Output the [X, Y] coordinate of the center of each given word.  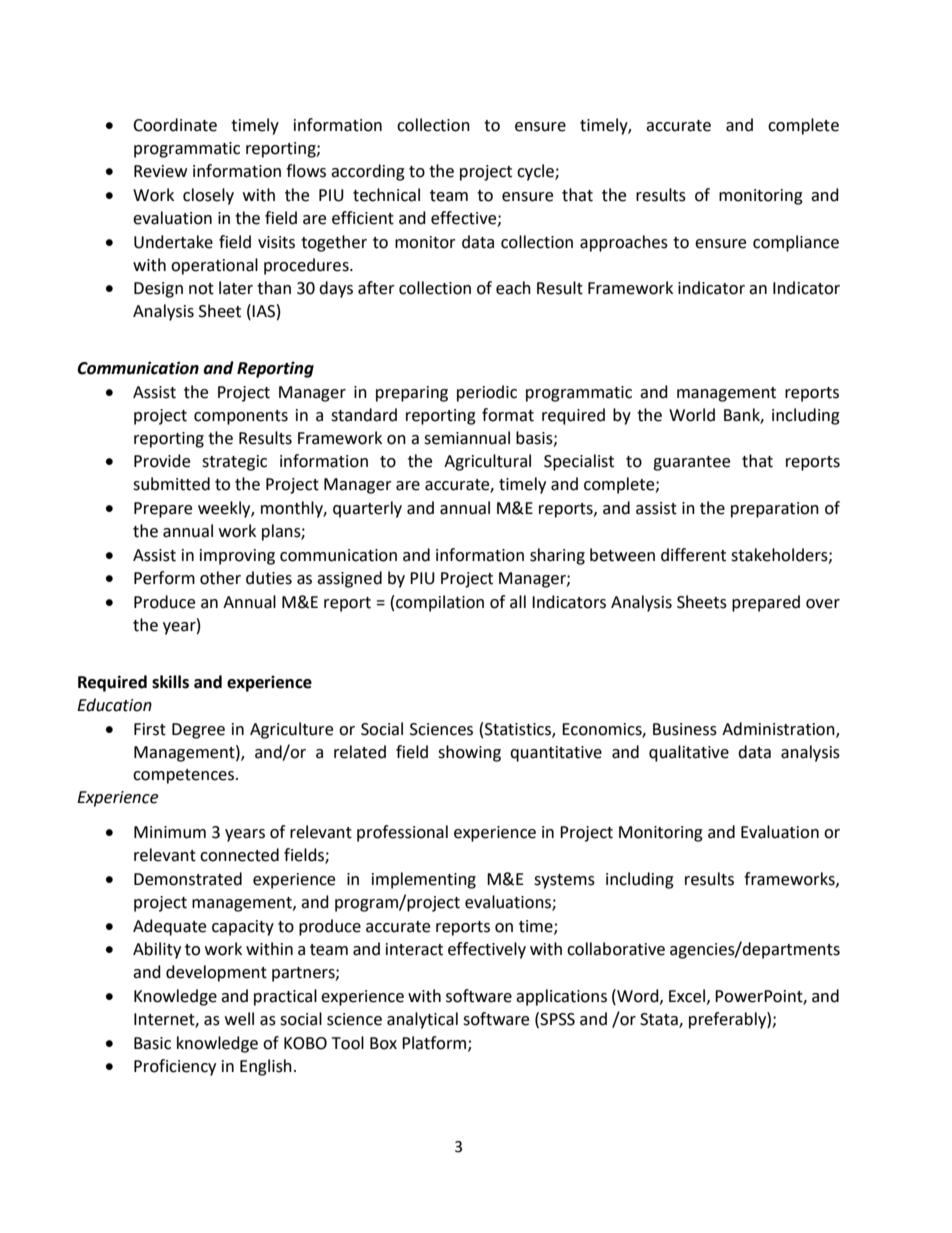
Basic [152, 1043]
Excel [687, 996]
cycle [536, 172]
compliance [796, 243]
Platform [435, 1043]
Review [160, 171]
